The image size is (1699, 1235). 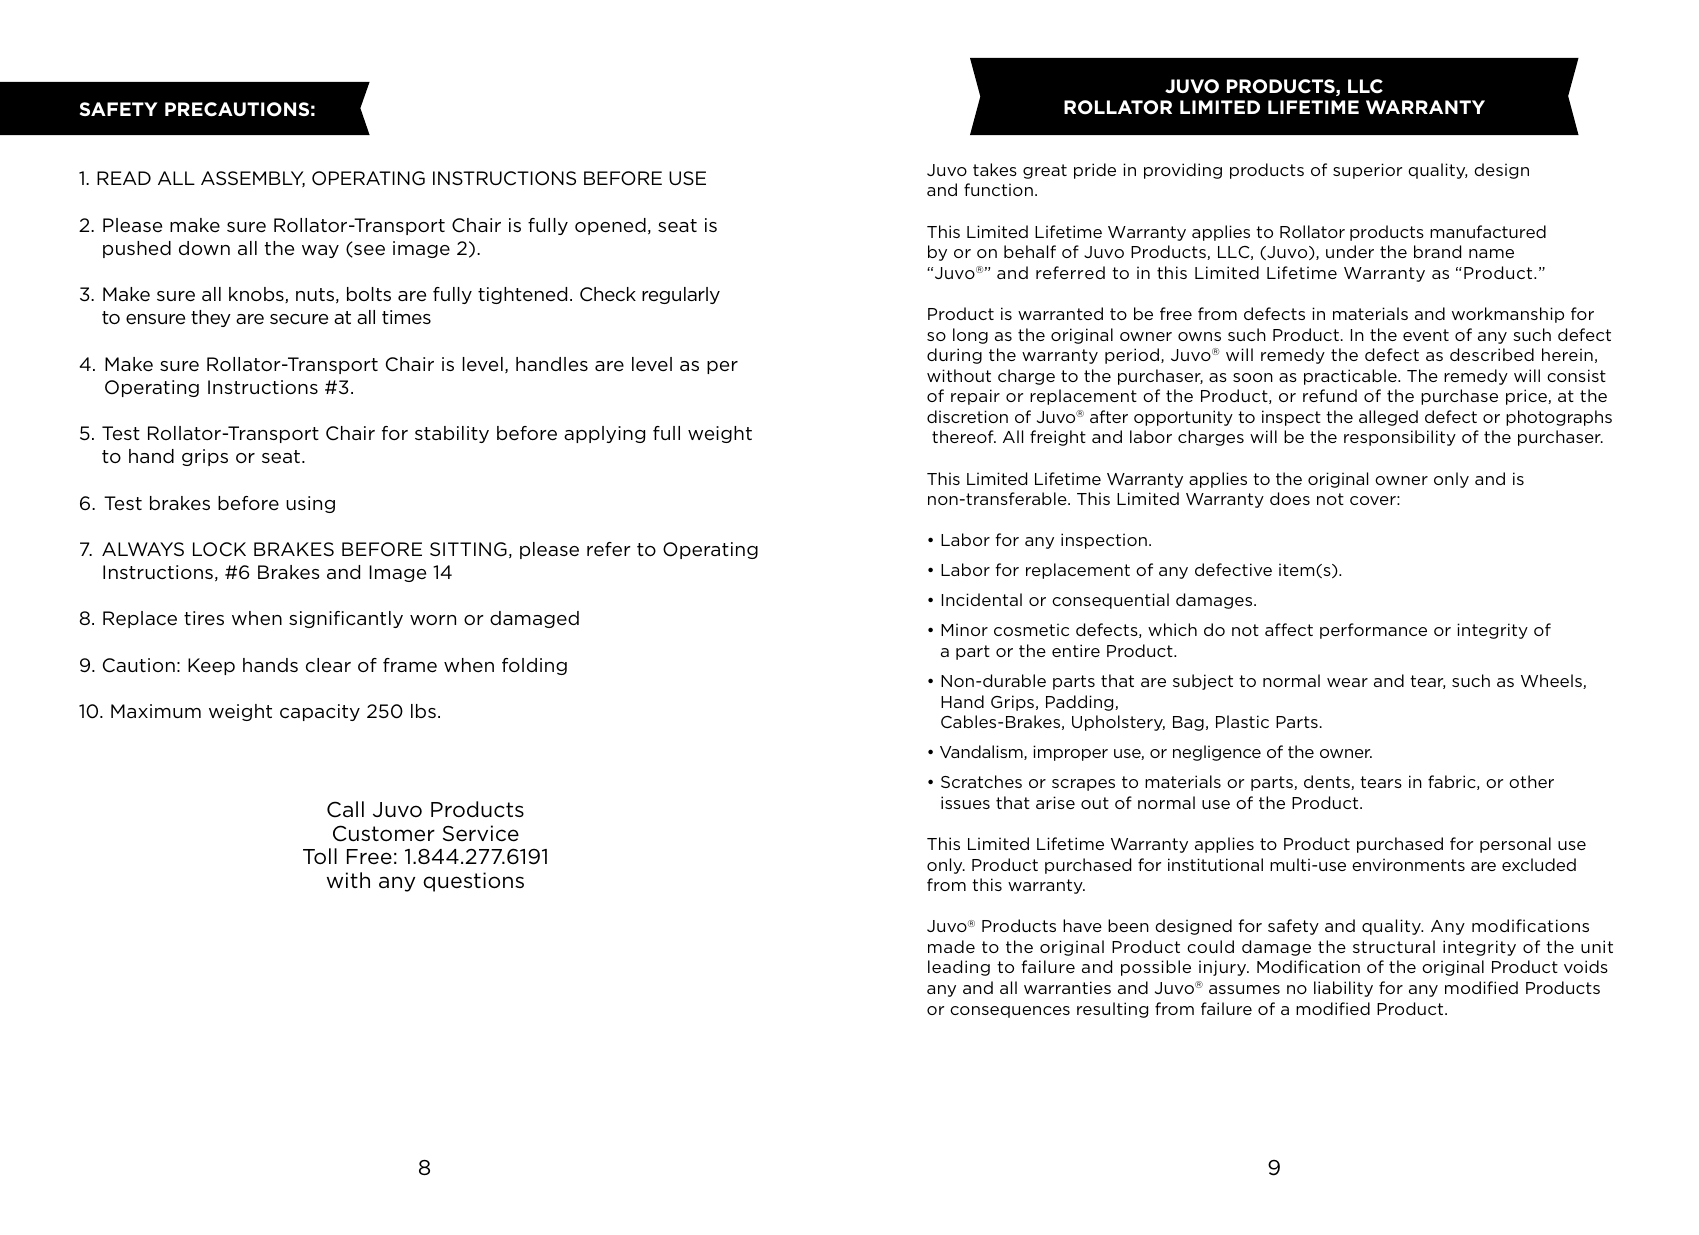 What do you see at coordinates (982, 599) in the document?
I see `Incidental` at bounding box center [982, 599].
